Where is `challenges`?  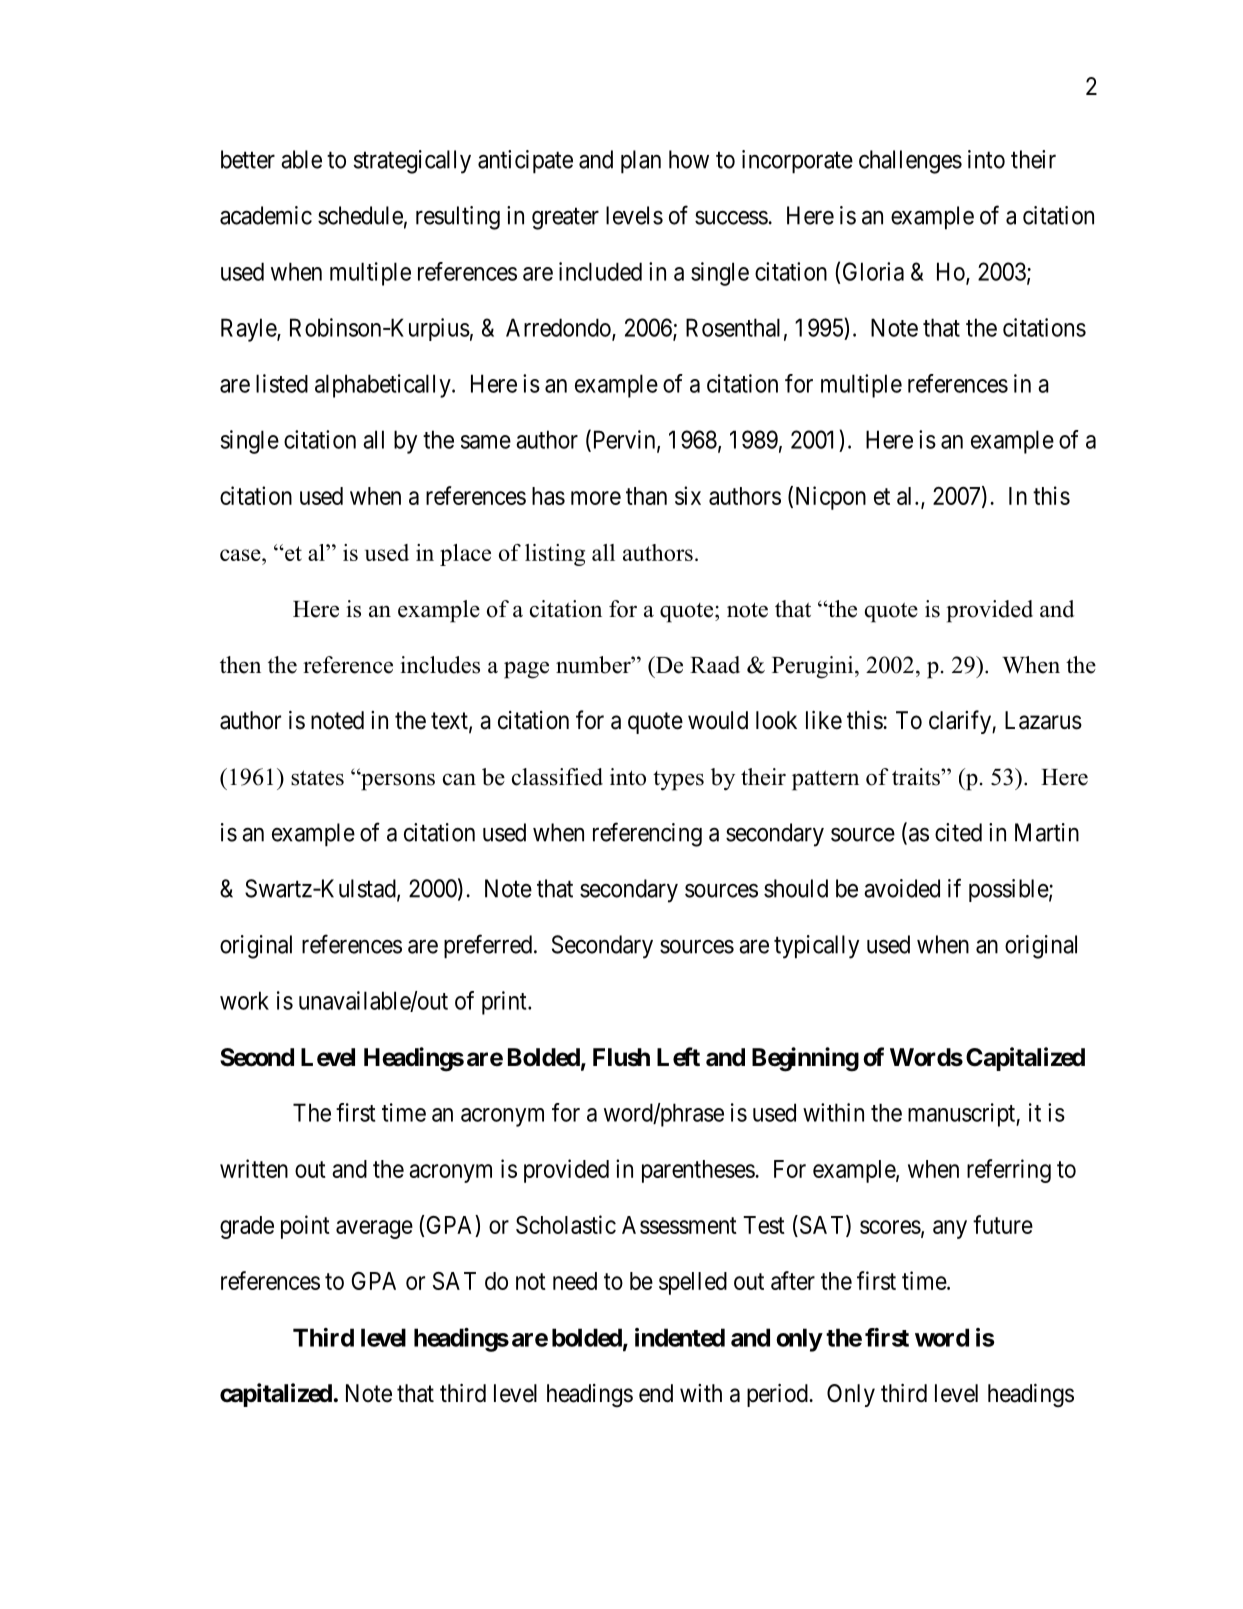 challenges is located at coordinates (910, 162).
